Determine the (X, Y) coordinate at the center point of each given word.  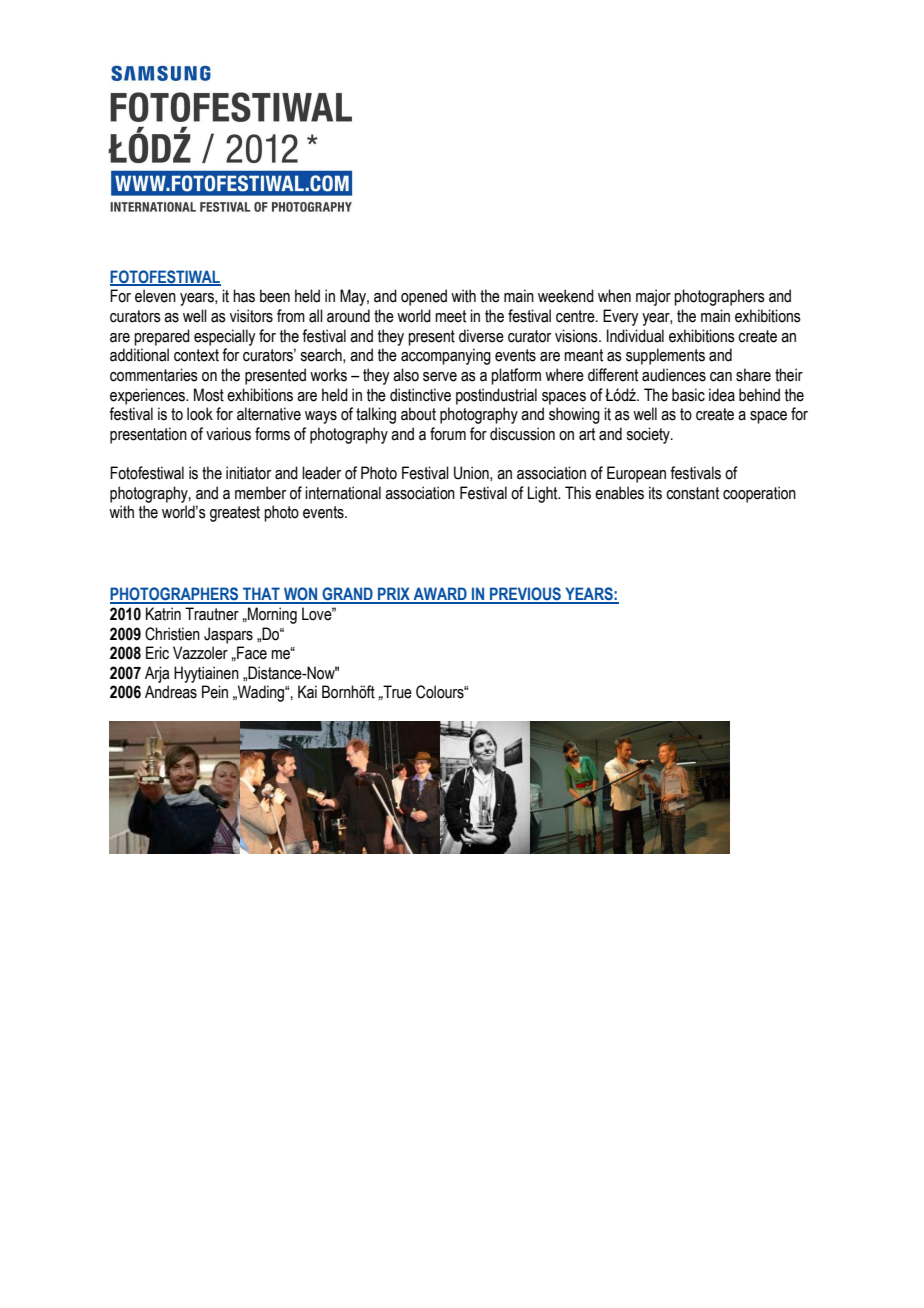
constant (692, 493)
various (228, 434)
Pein (215, 692)
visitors (251, 316)
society (649, 435)
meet (450, 316)
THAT (261, 595)
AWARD (440, 595)
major (653, 297)
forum (448, 434)
